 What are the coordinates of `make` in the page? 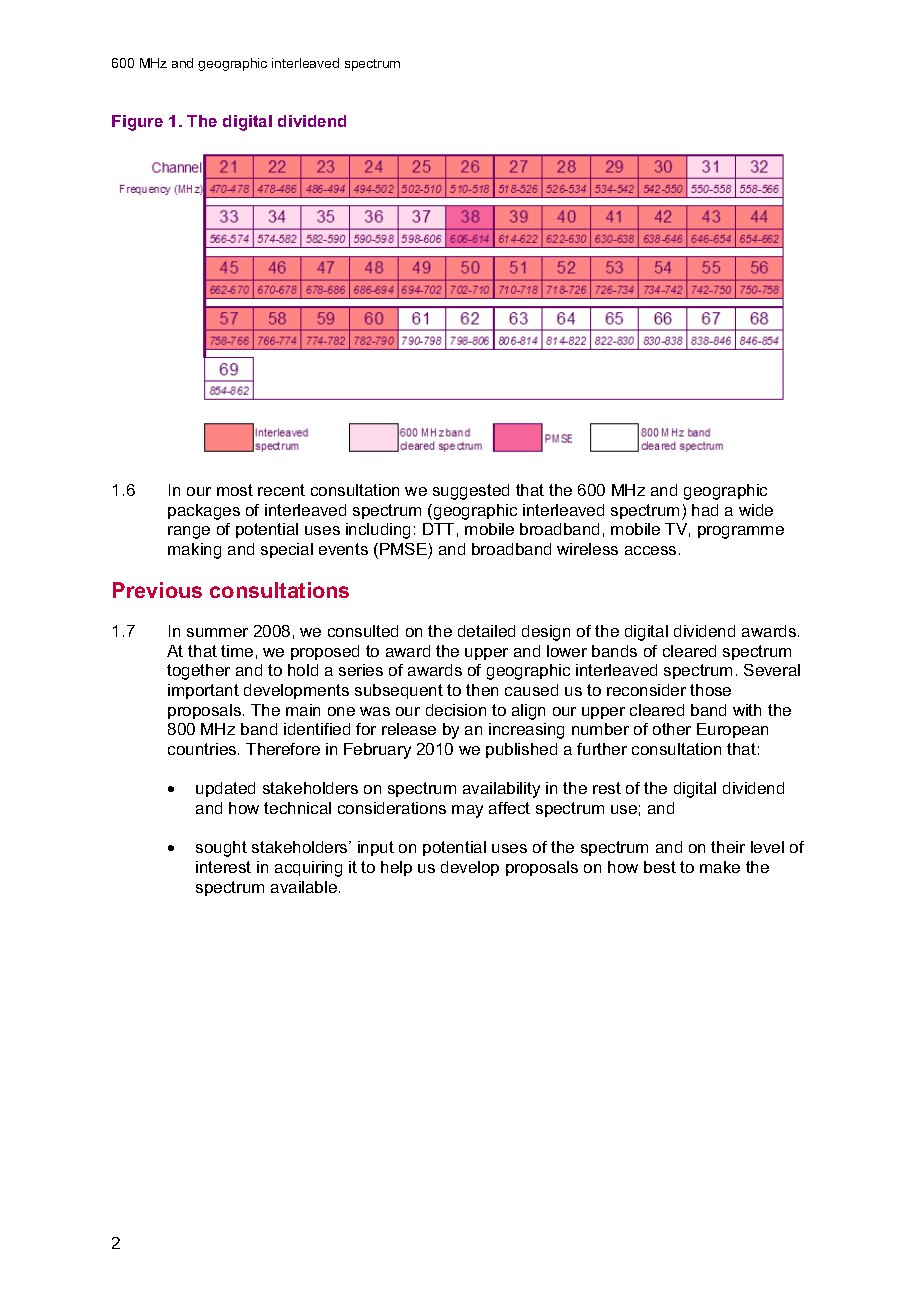 It's located at (720, 867).
